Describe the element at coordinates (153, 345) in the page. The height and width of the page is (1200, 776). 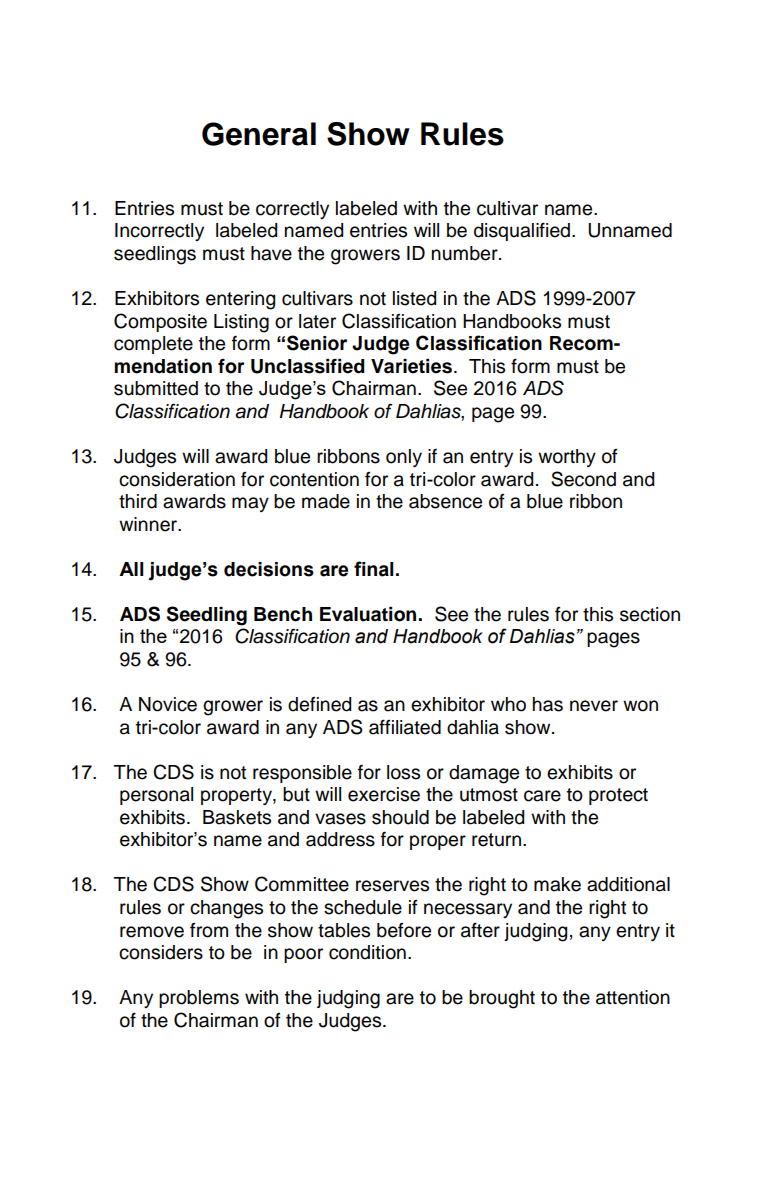
I see `complete` at that location.
